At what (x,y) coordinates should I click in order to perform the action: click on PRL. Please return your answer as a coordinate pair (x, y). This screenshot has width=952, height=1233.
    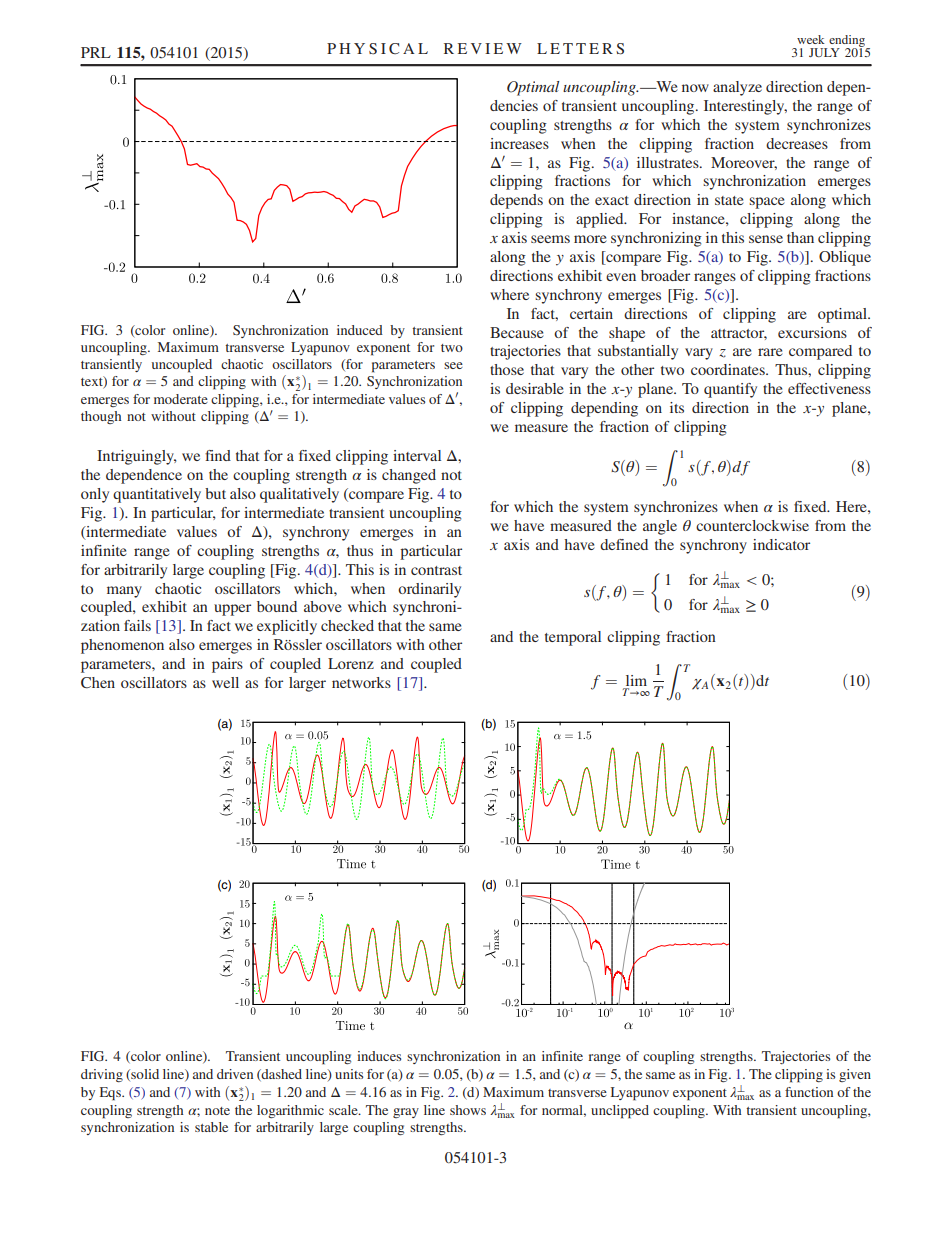
    Looking at the image, I should click on (96, 52).
